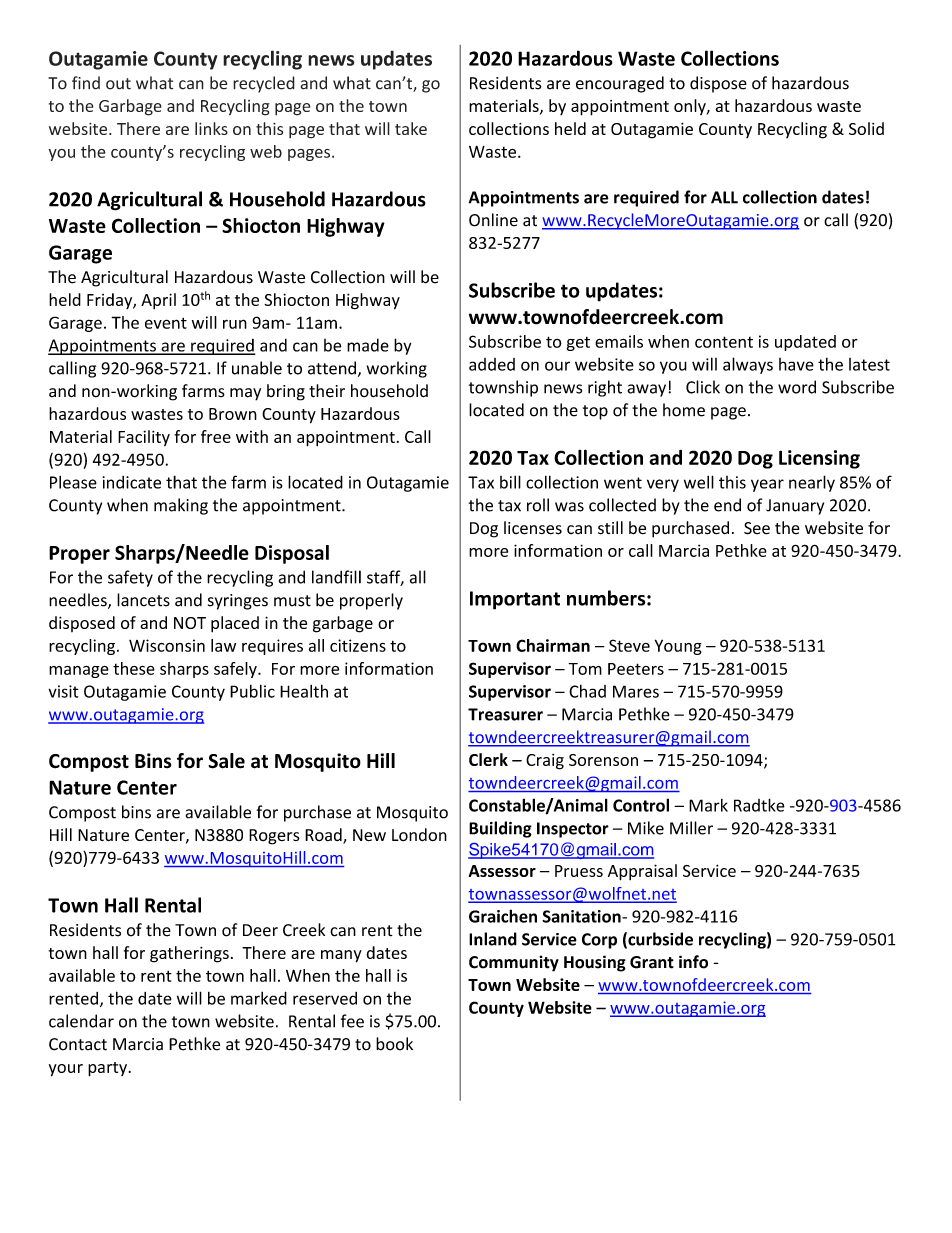 This screenshot has height=1233, width=952. What do you see at coordinates (130, 578) in the screenshot?
I see `safety` at bounding box center [130, 578].
